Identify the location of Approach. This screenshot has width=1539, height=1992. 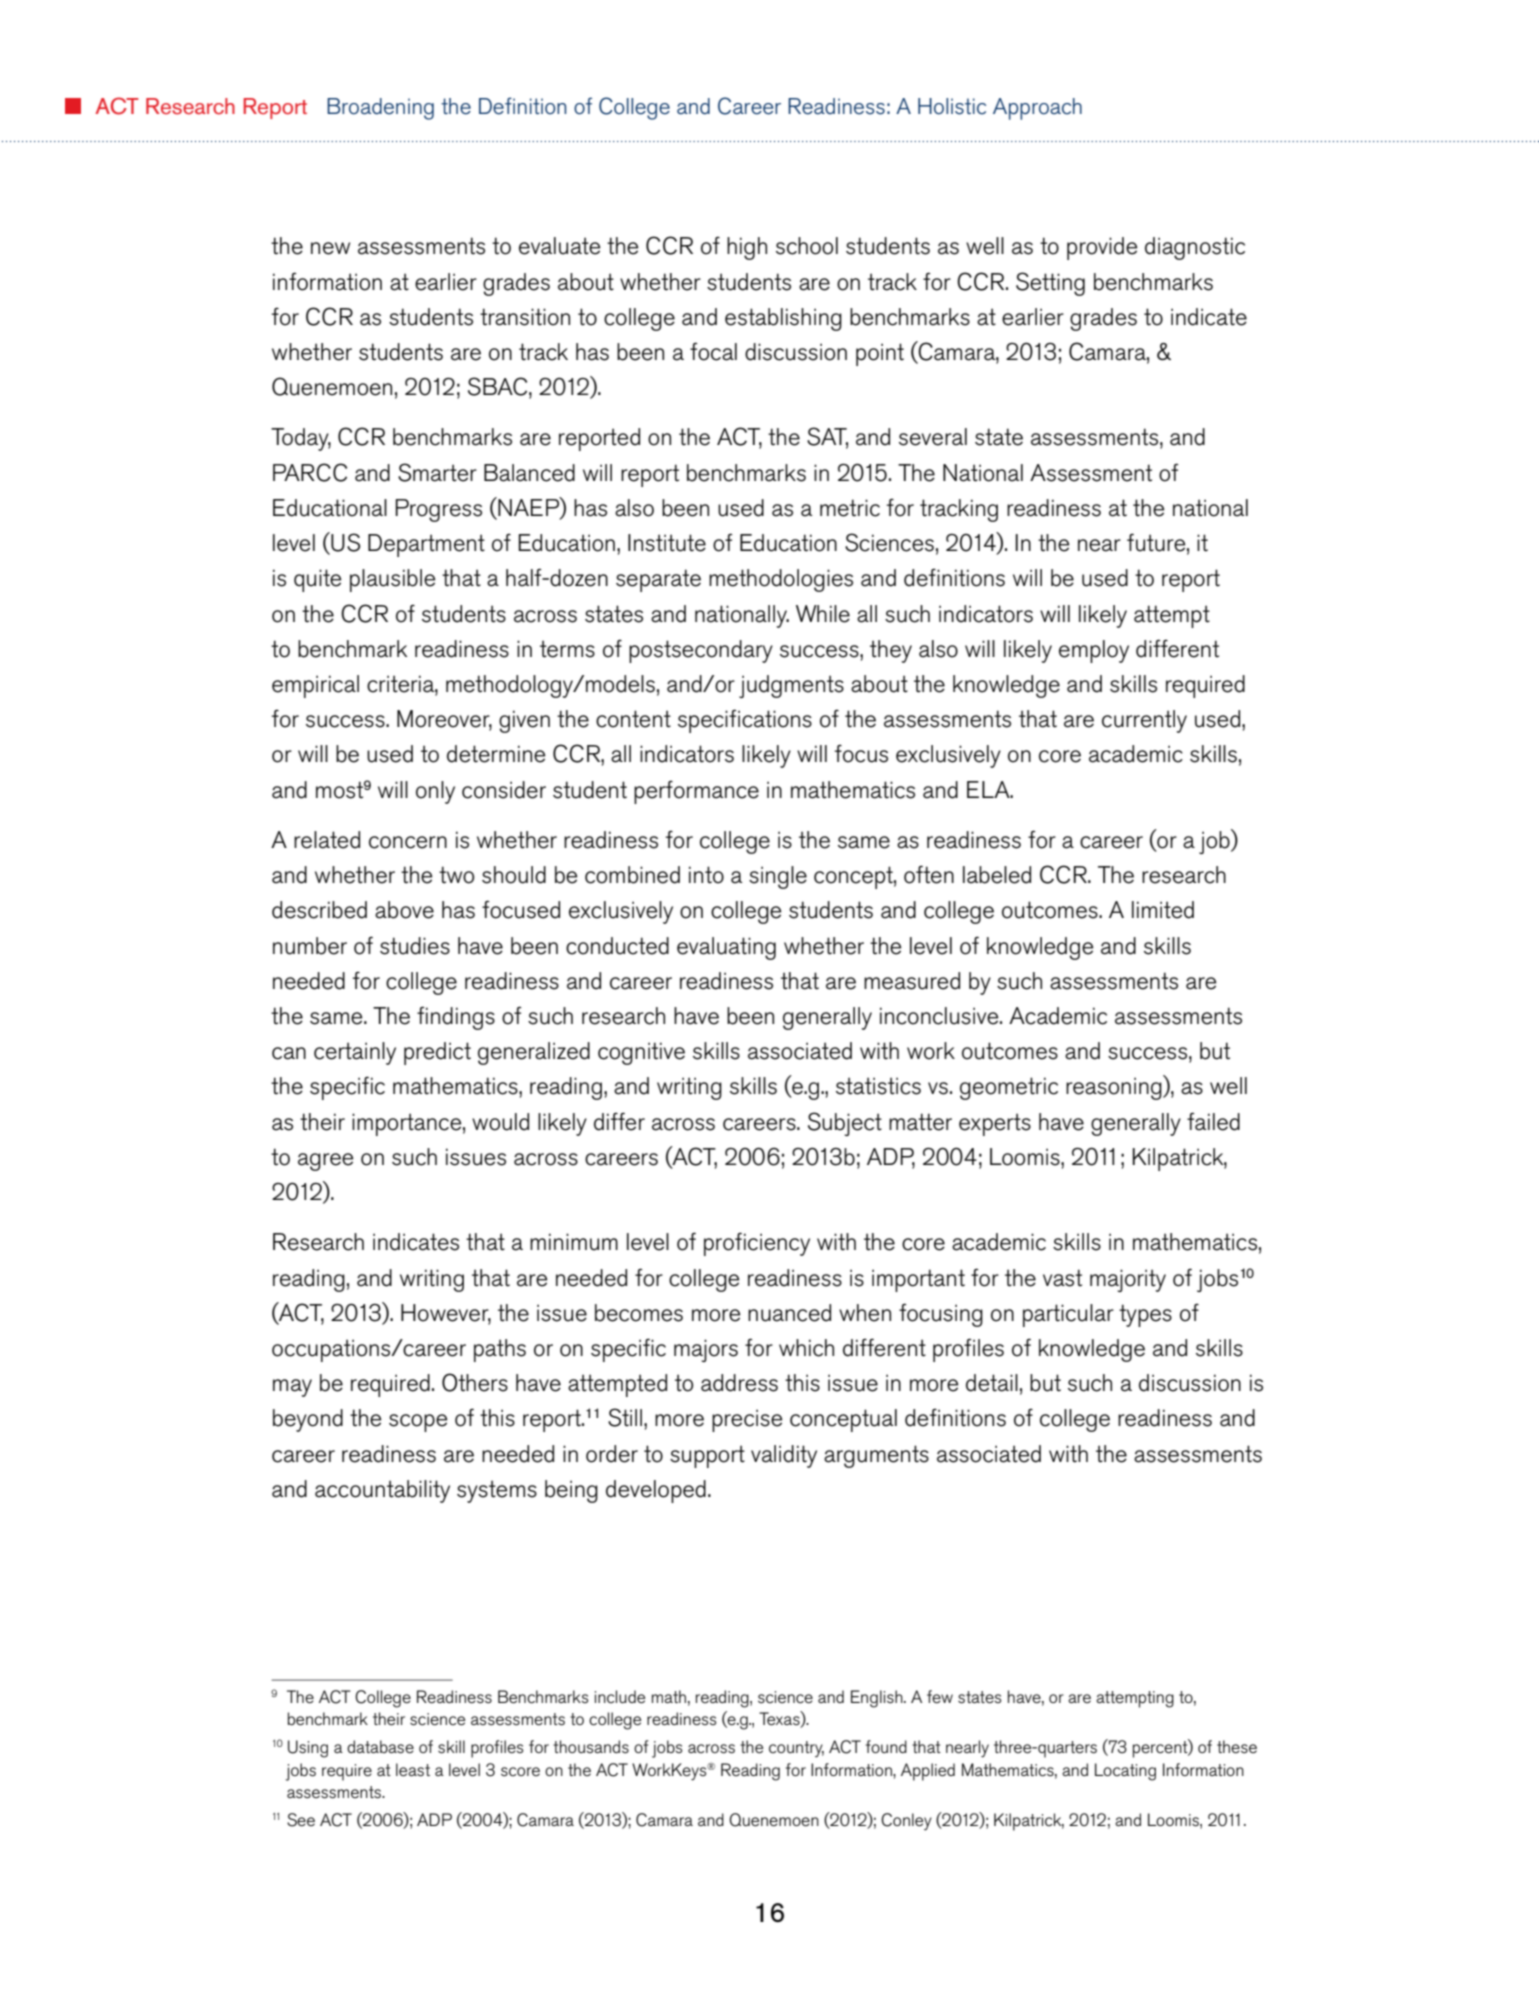
(1037, 109).
